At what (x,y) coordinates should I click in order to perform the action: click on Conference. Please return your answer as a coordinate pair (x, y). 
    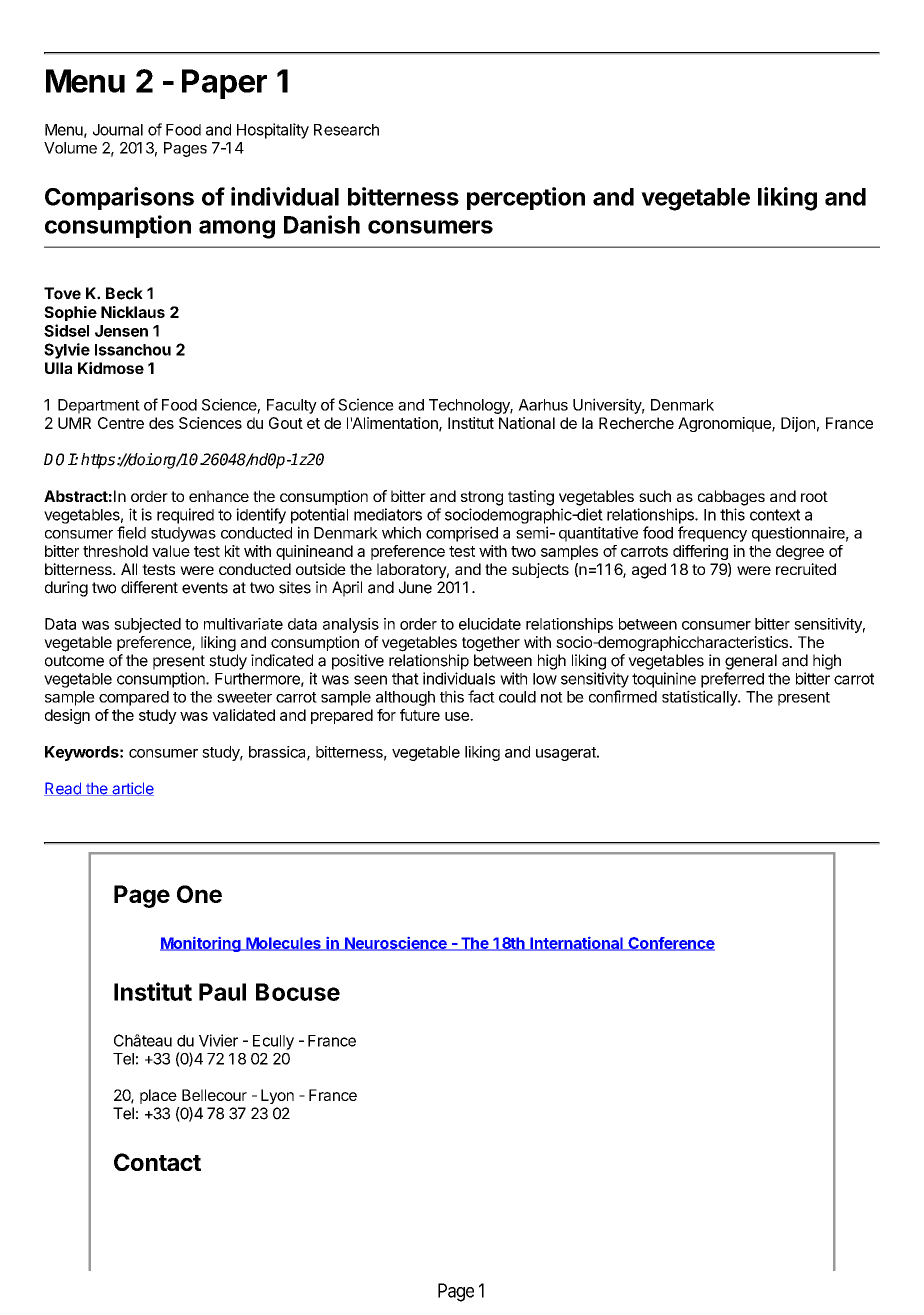
    Looking at the image, I should click on (670, 944).
